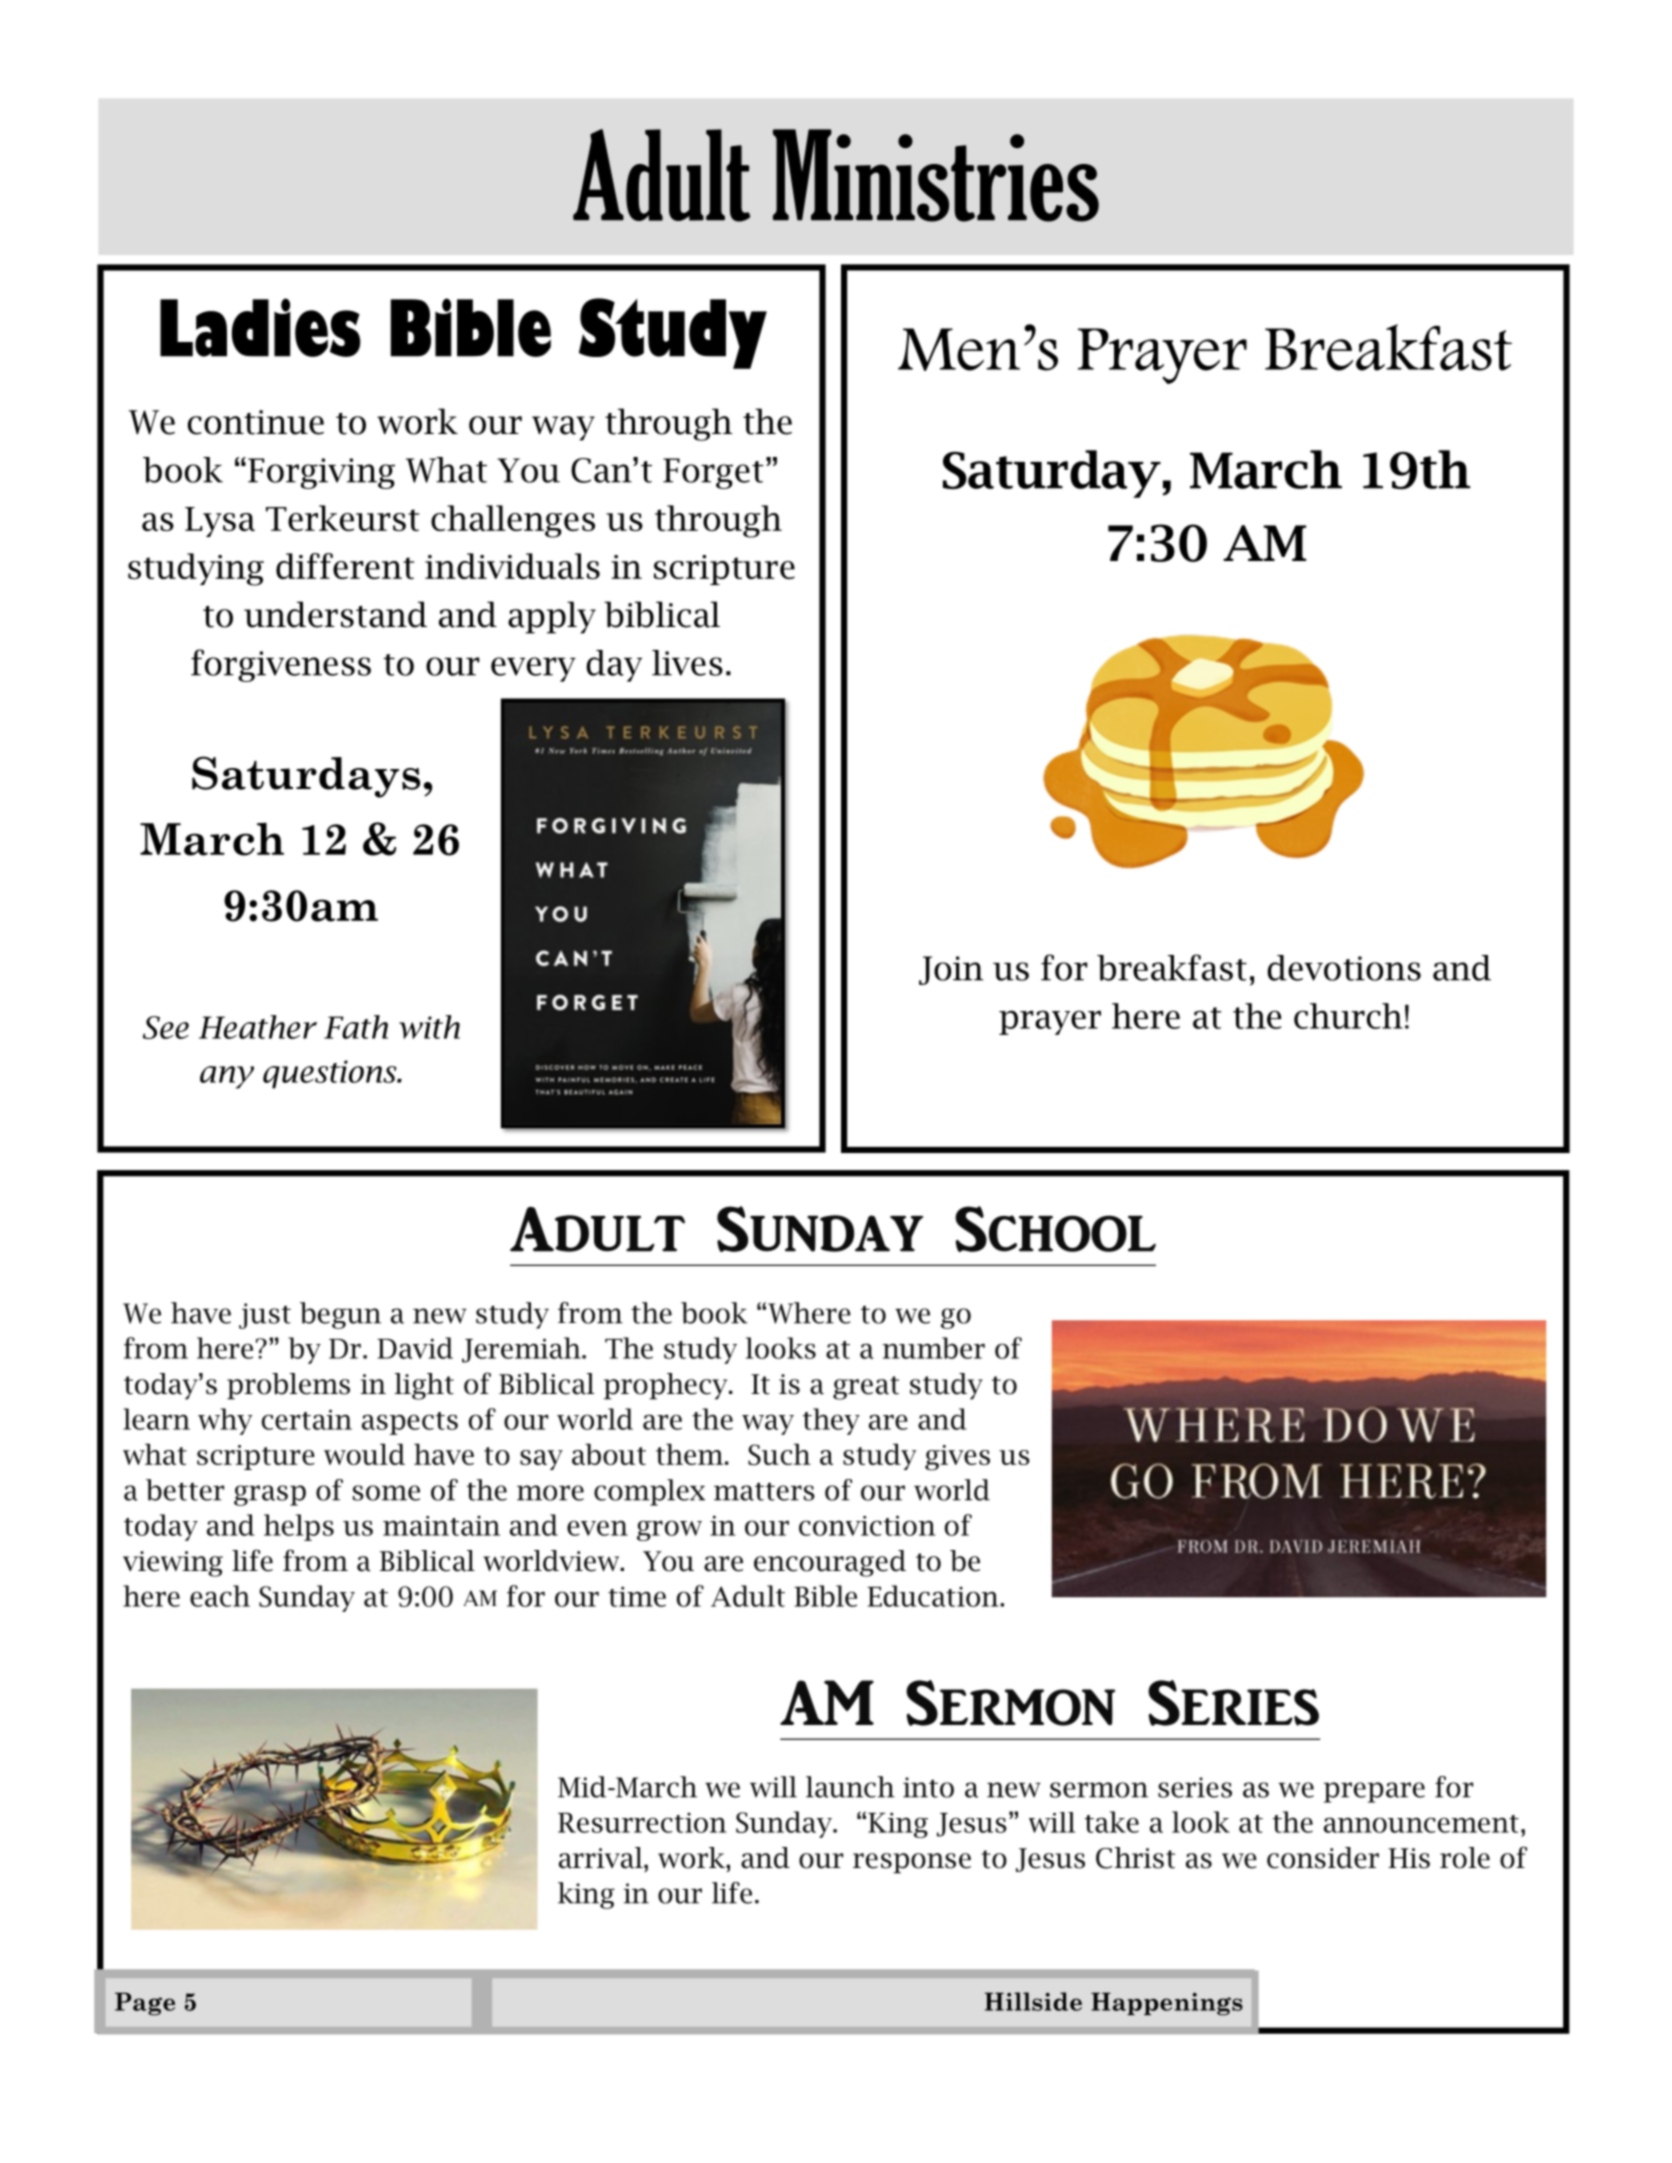 This image has width=1672, height=2163. Describe the element at coordinates (713, 473) in the image. I see `Forget` at that location.
